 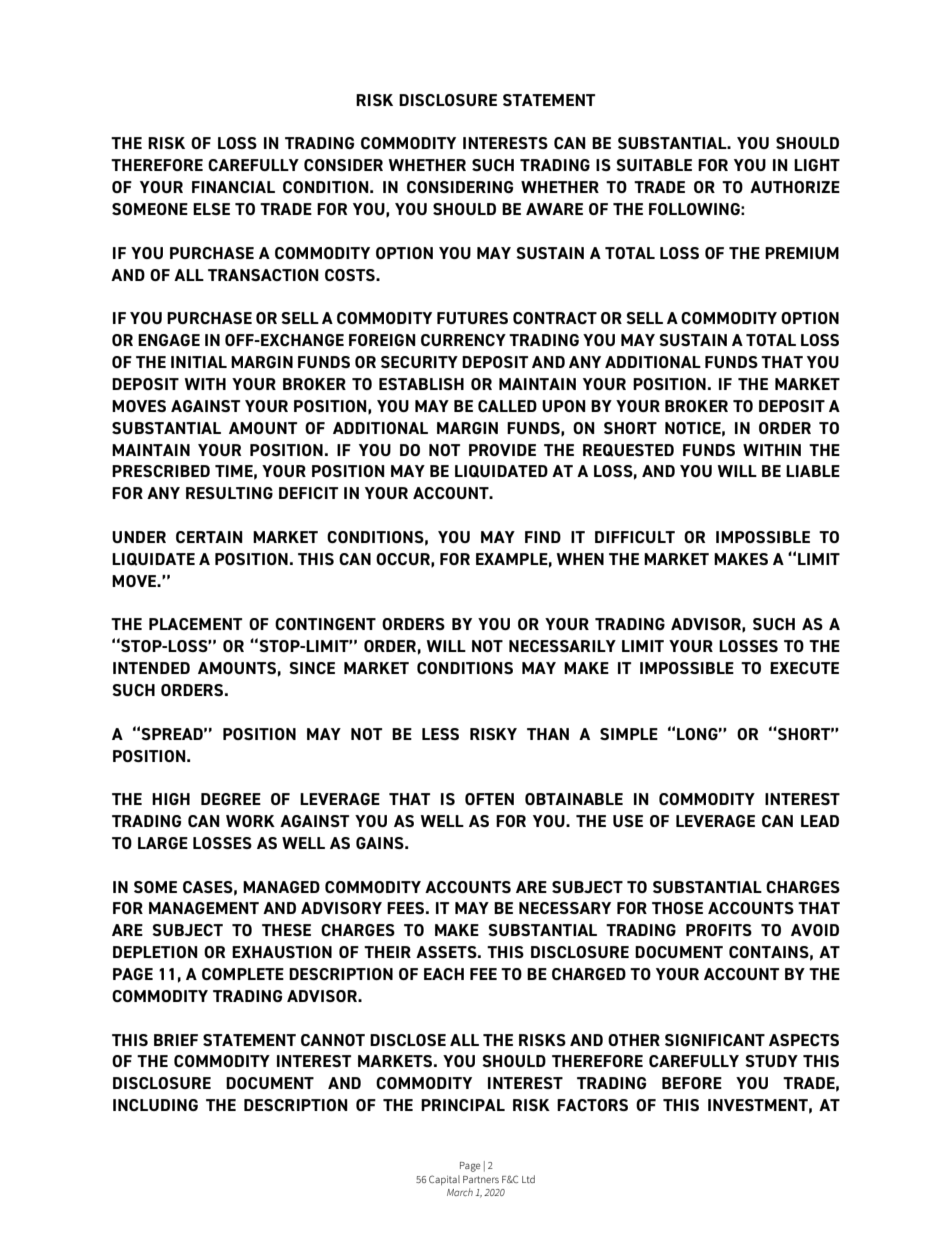 I want to click on FINANCIAL, so click(x=233, y=187).
